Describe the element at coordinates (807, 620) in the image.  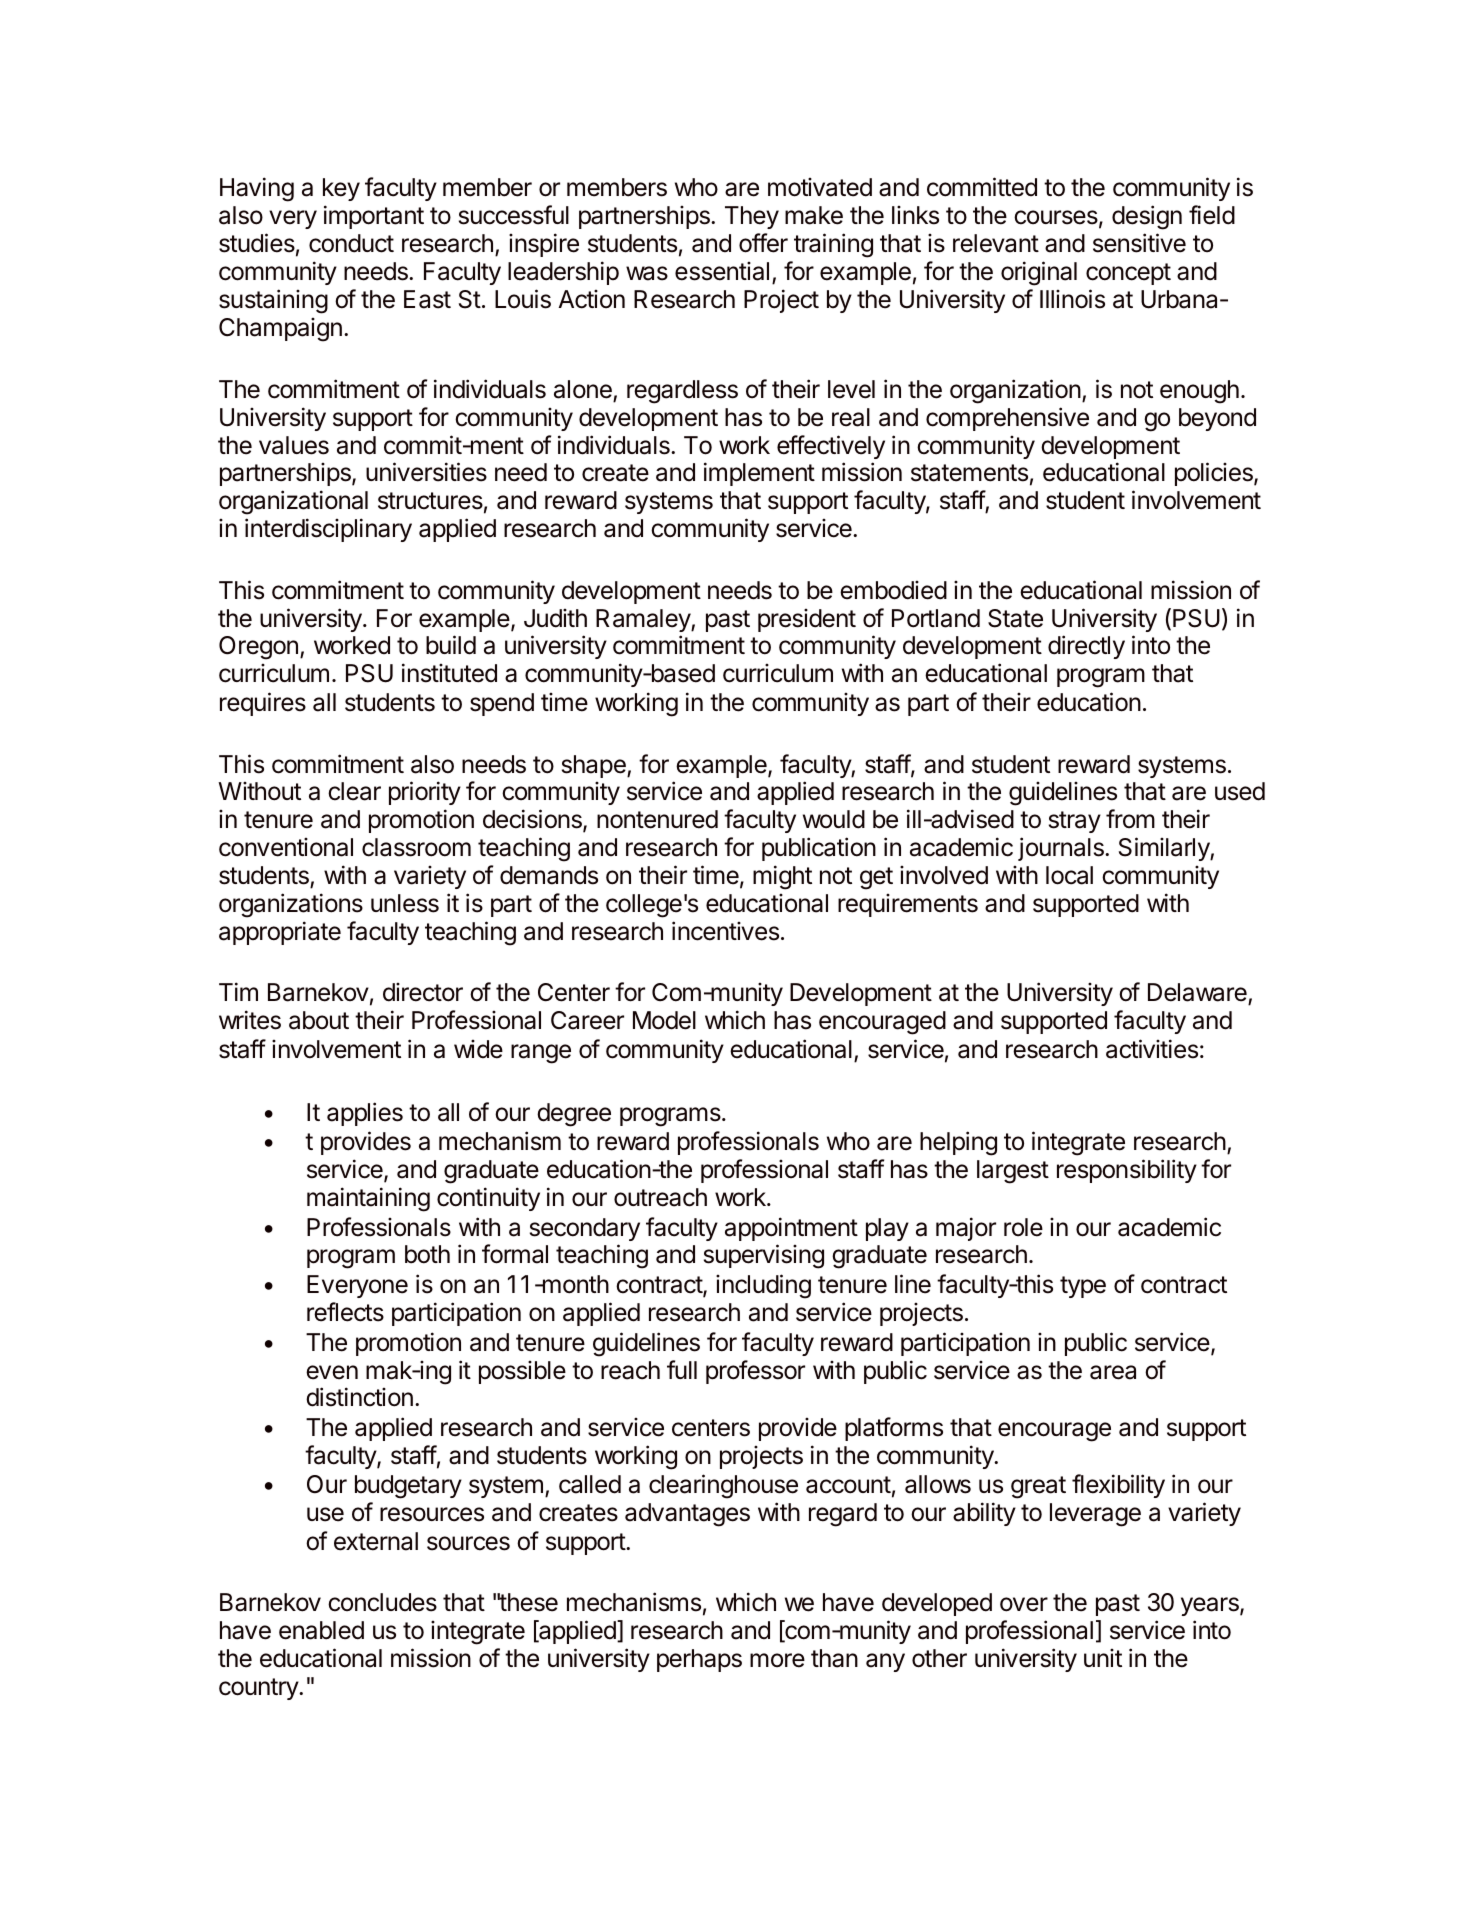
I see `president` at that location.
